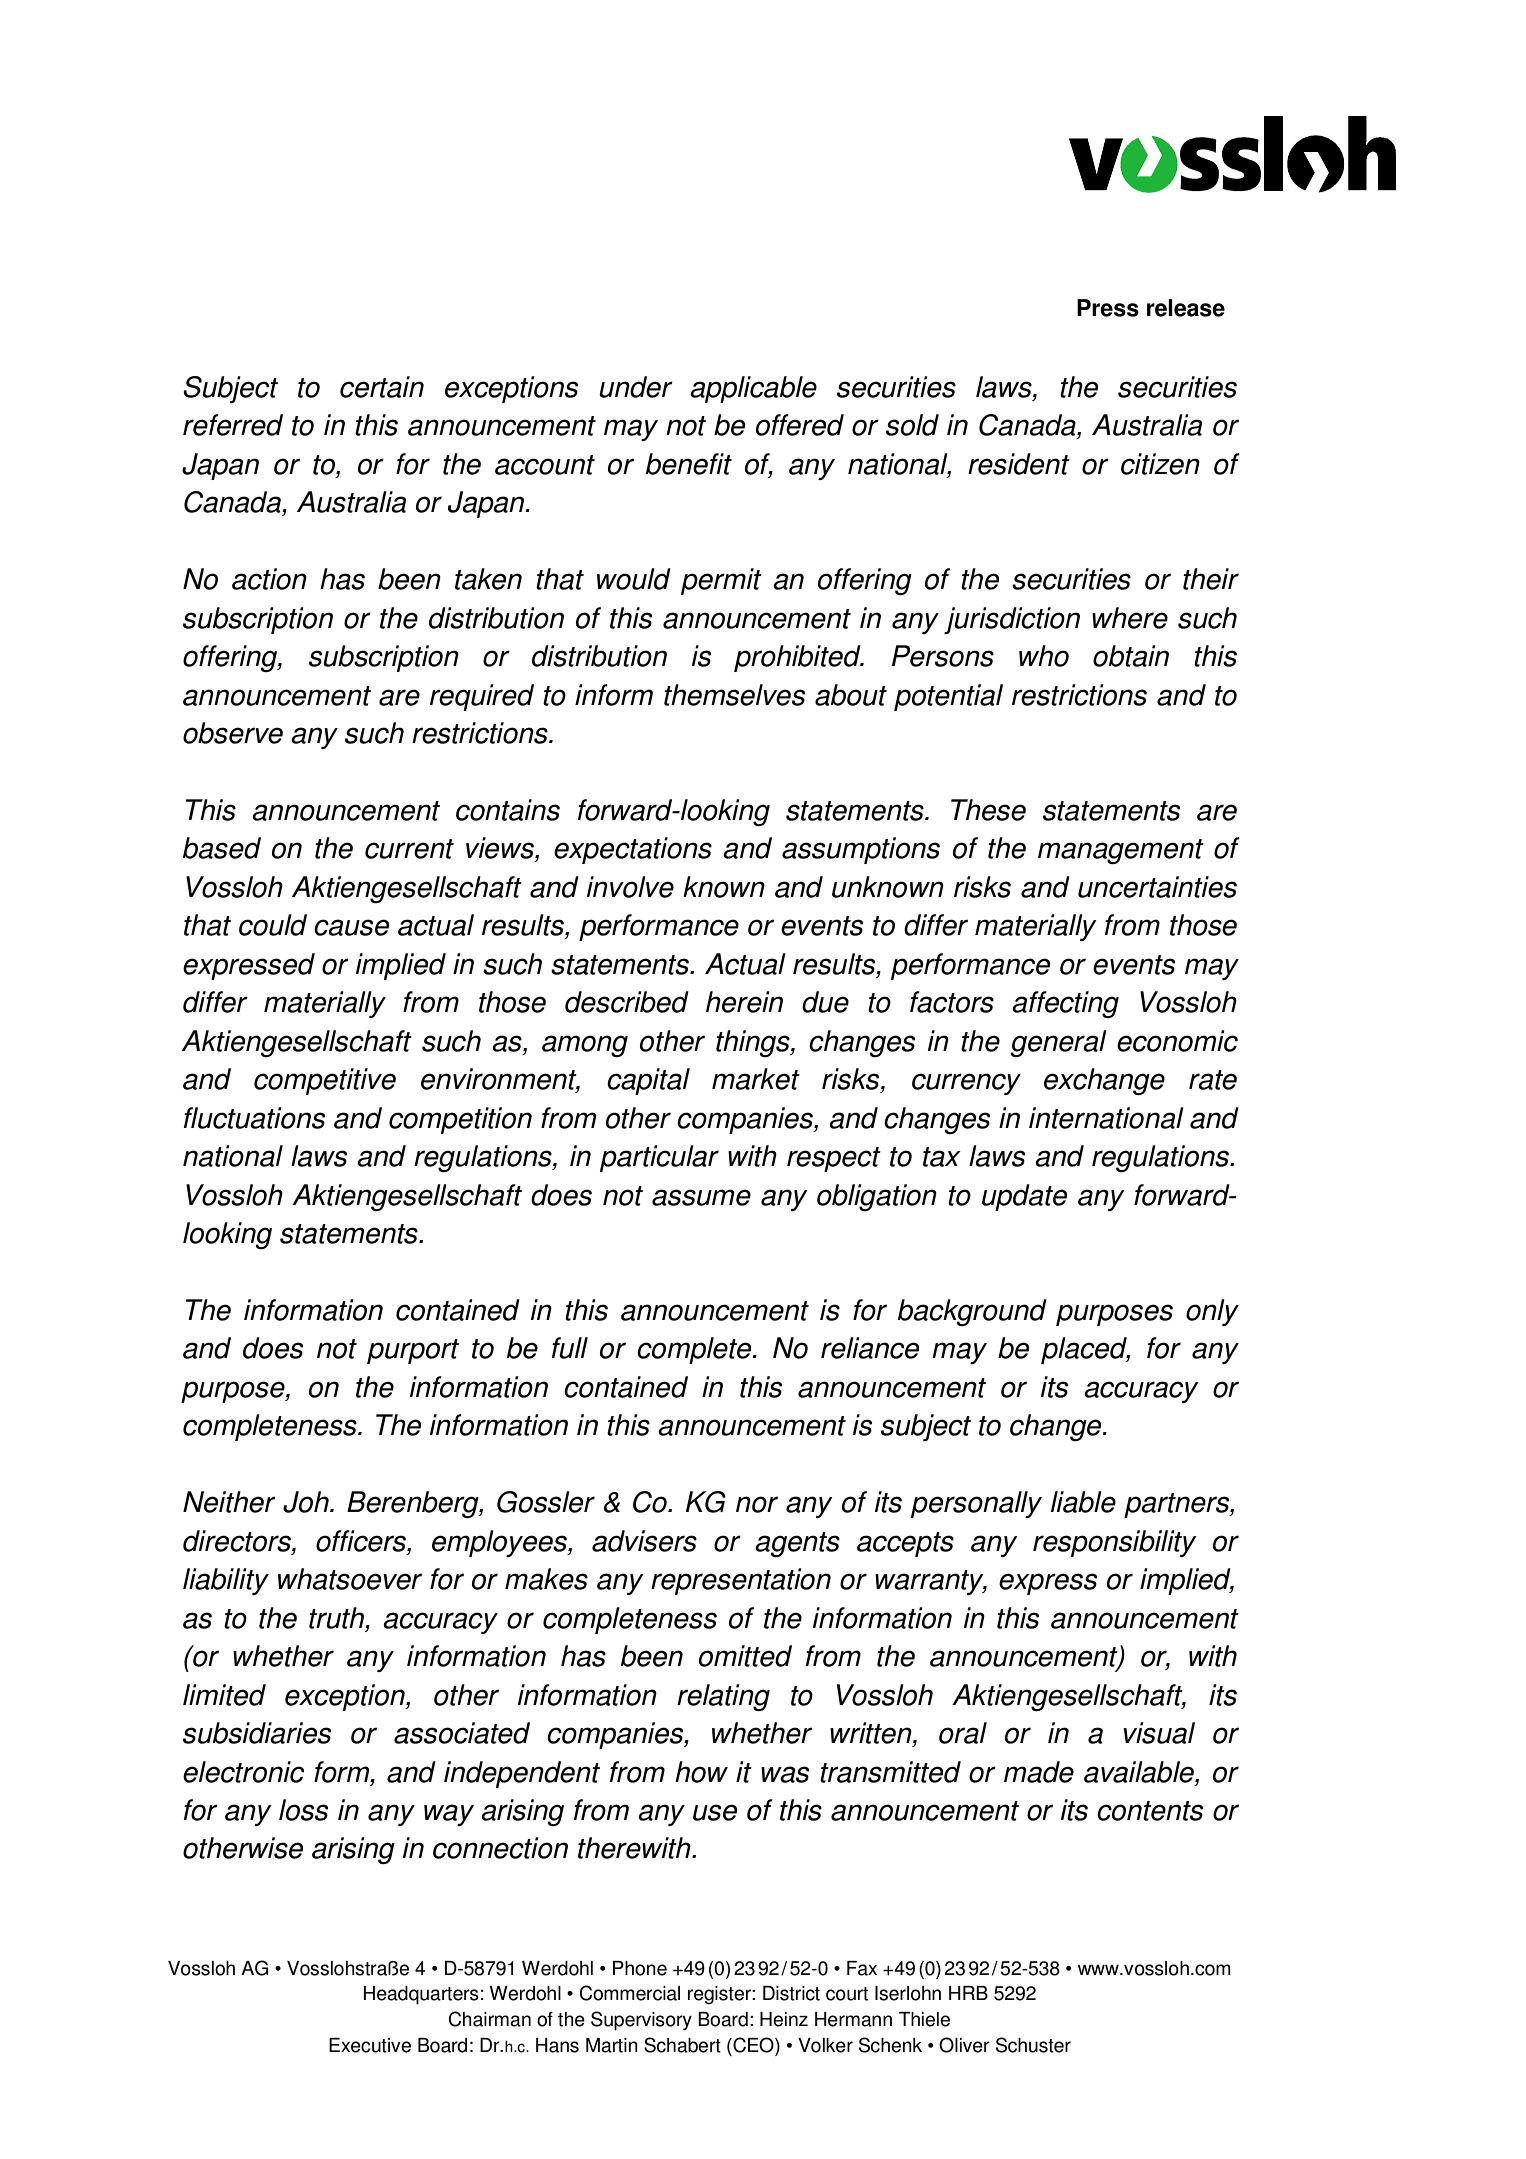 The image size is (1526, 2159). I want to click on applicable, so click(753, 389).
